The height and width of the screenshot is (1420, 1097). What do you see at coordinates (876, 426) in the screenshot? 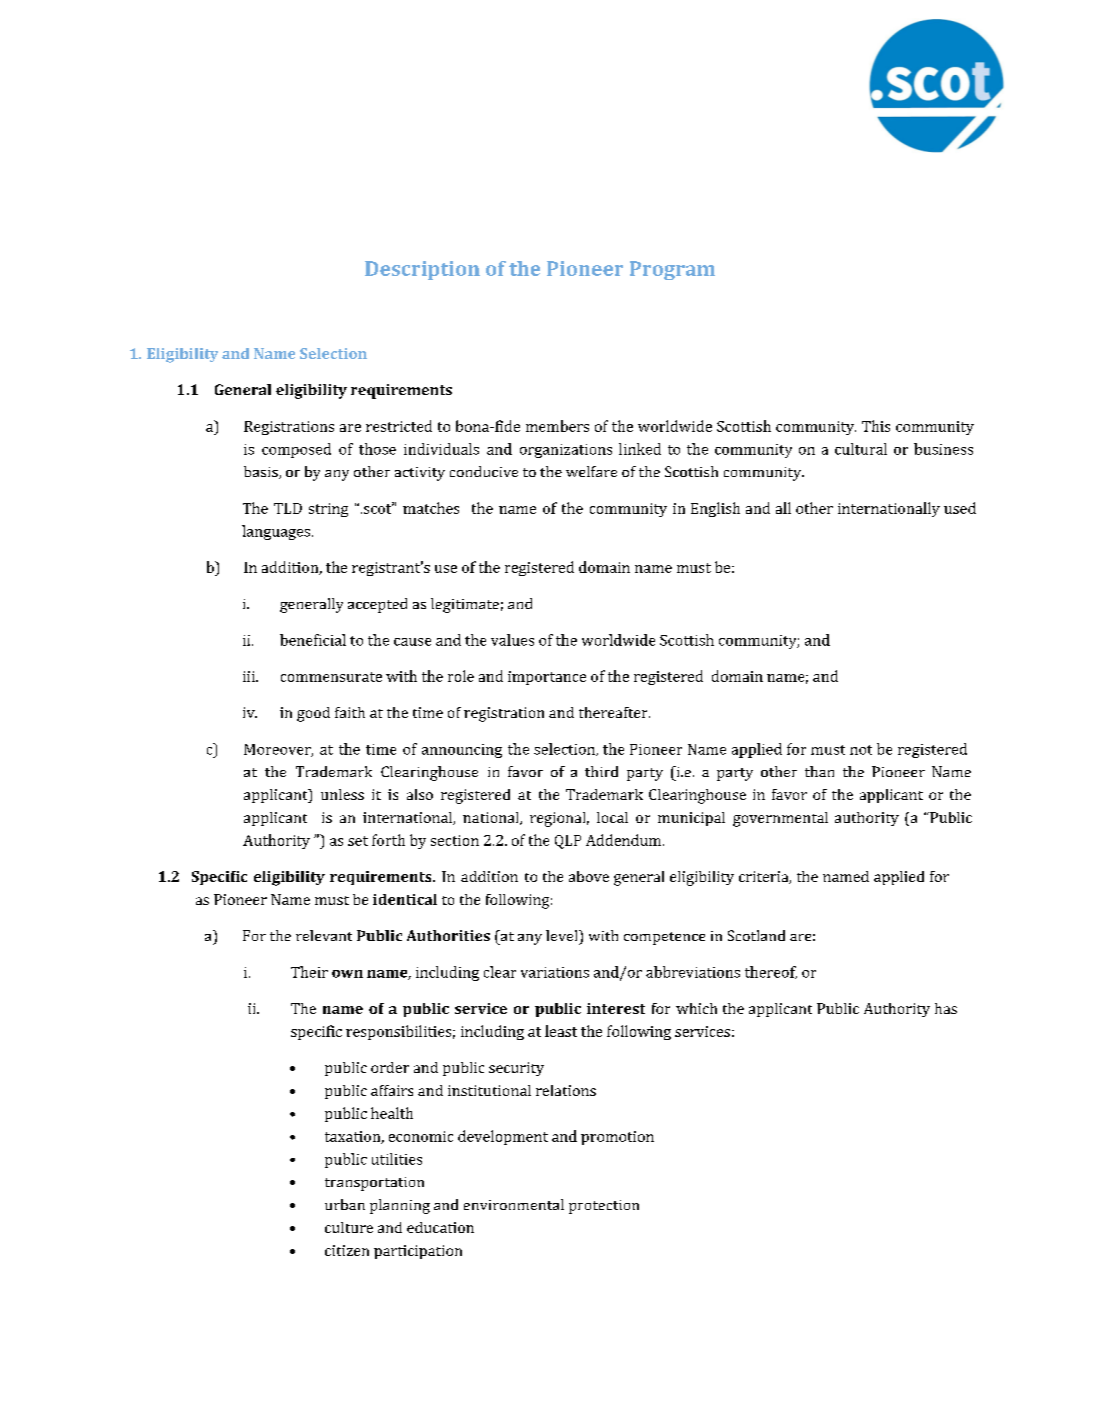
I see `This` at bounding box center [876, 426].
